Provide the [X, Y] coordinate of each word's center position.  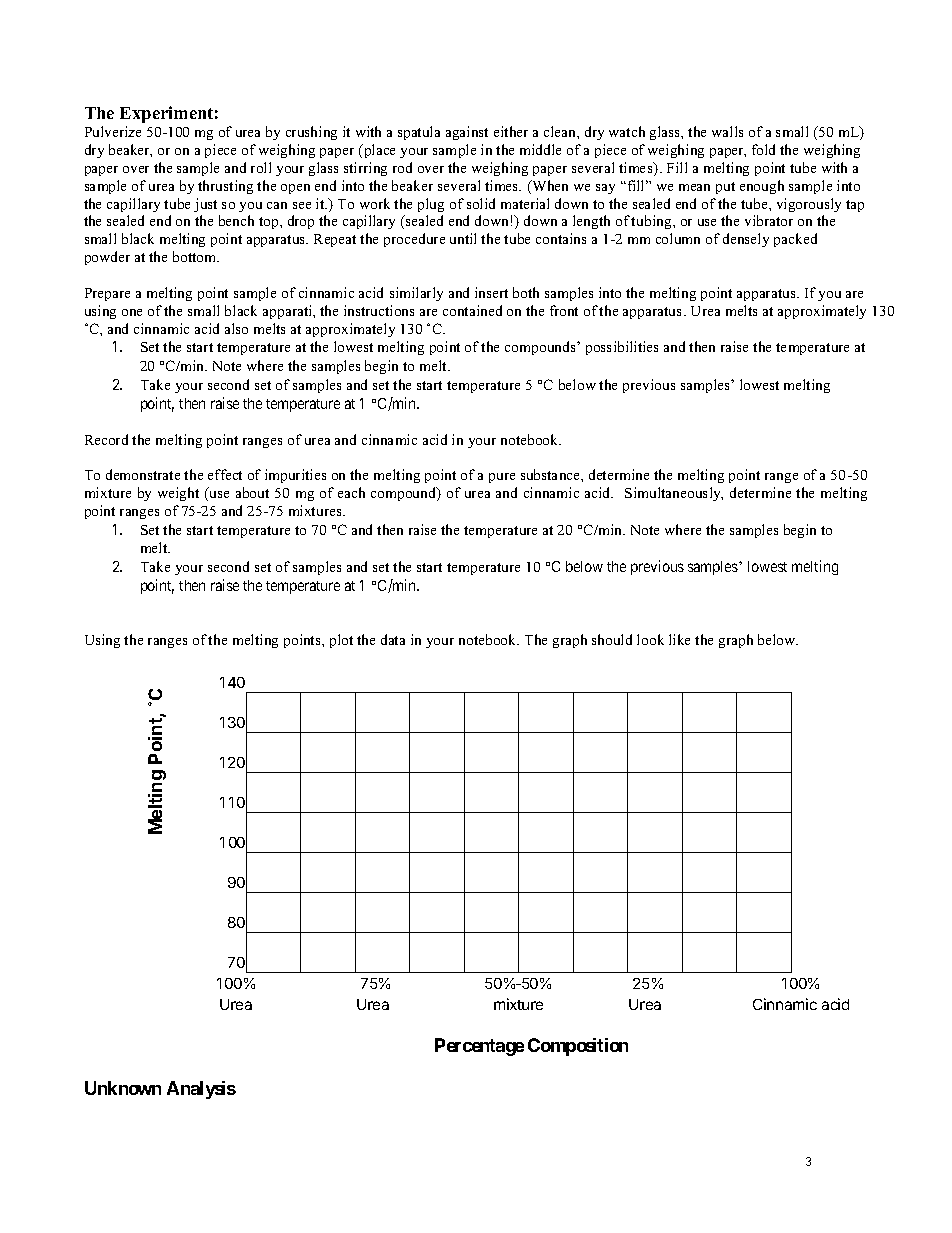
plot [341, 641]
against [467, 133]
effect [225, 474]
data [393, 639]
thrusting [225, 187]
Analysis [201, 1090]
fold [763, 149]
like [679, 639]
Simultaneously [674, 494]
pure [502, 478]
